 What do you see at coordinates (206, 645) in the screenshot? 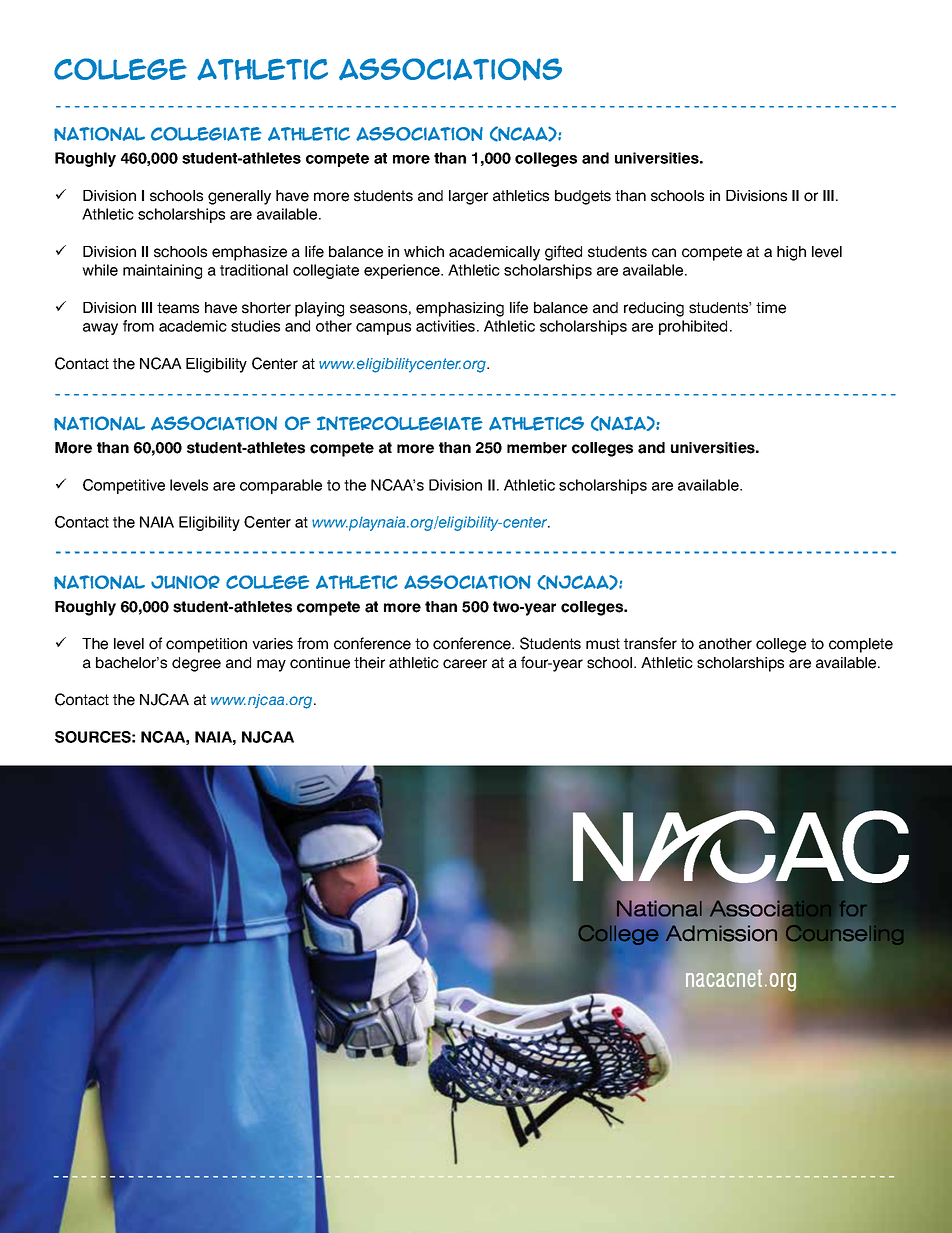
I see `competition` at bounding box center [206, 645].
